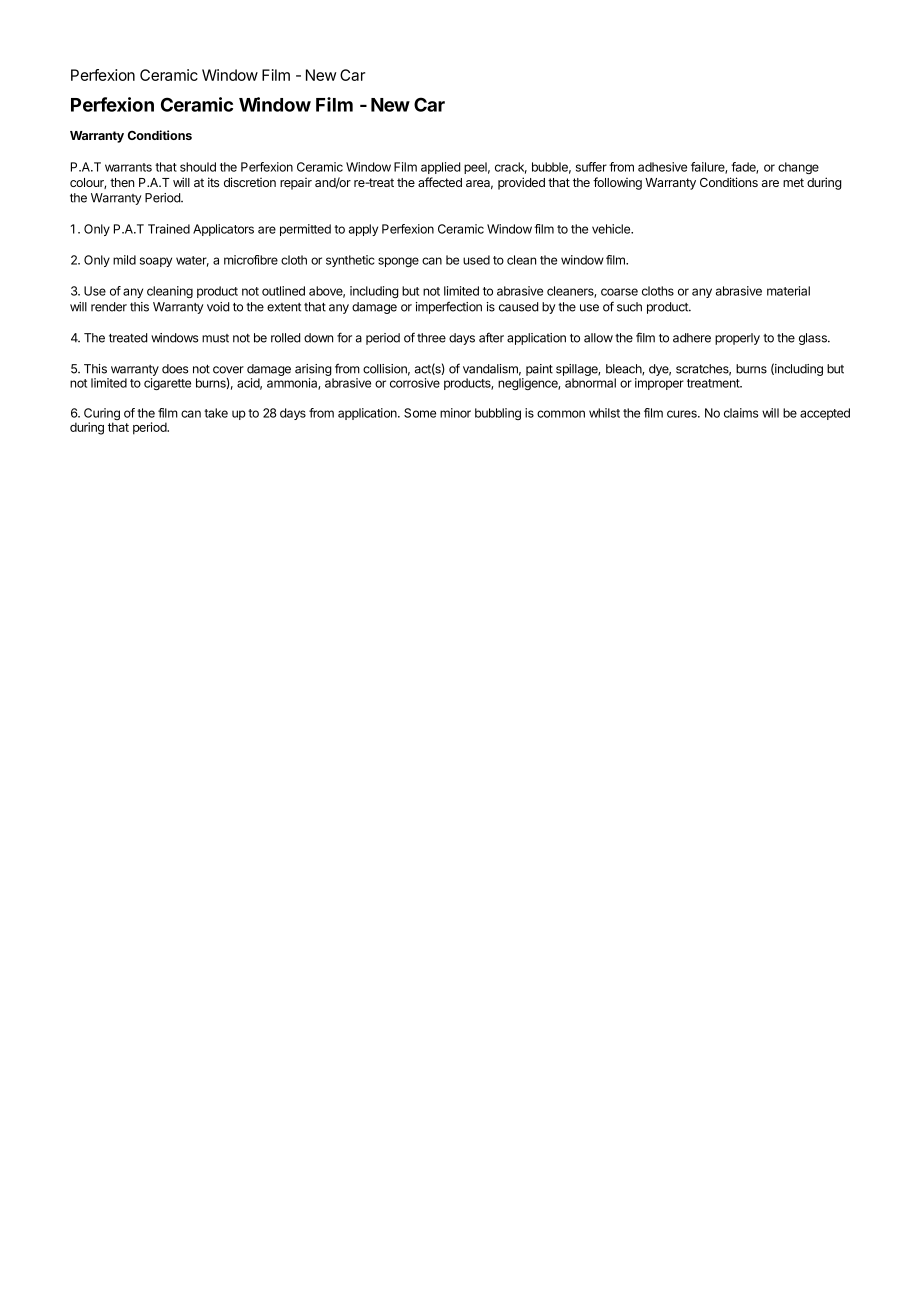  What do you see at coordinates (198, 167) in the image?
I see `should` at bounding box center [198, 167].
